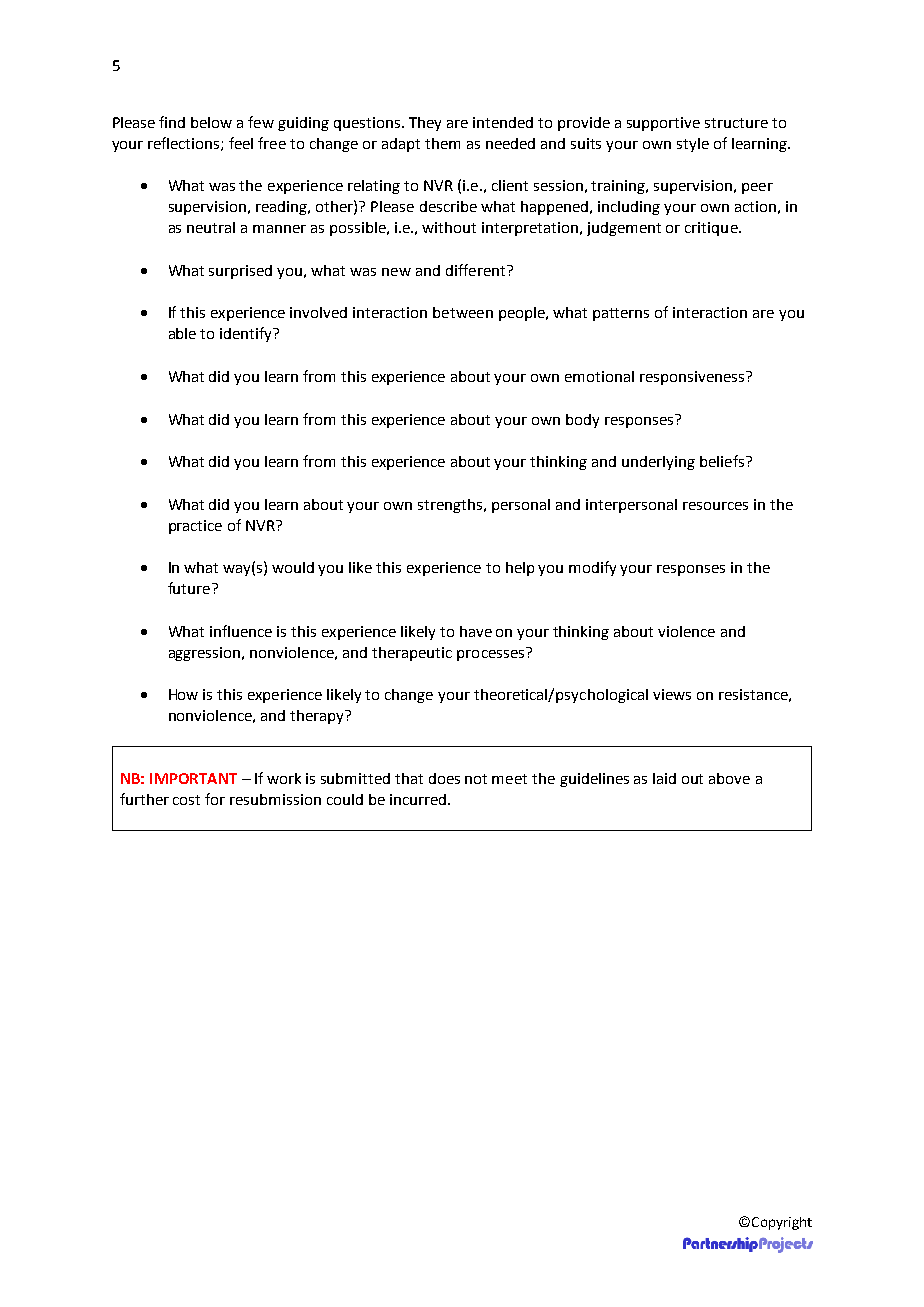  What do you see at coordinates (241, 143) in the screenshot?
I see `feel` at bounding box center [241, 143].
